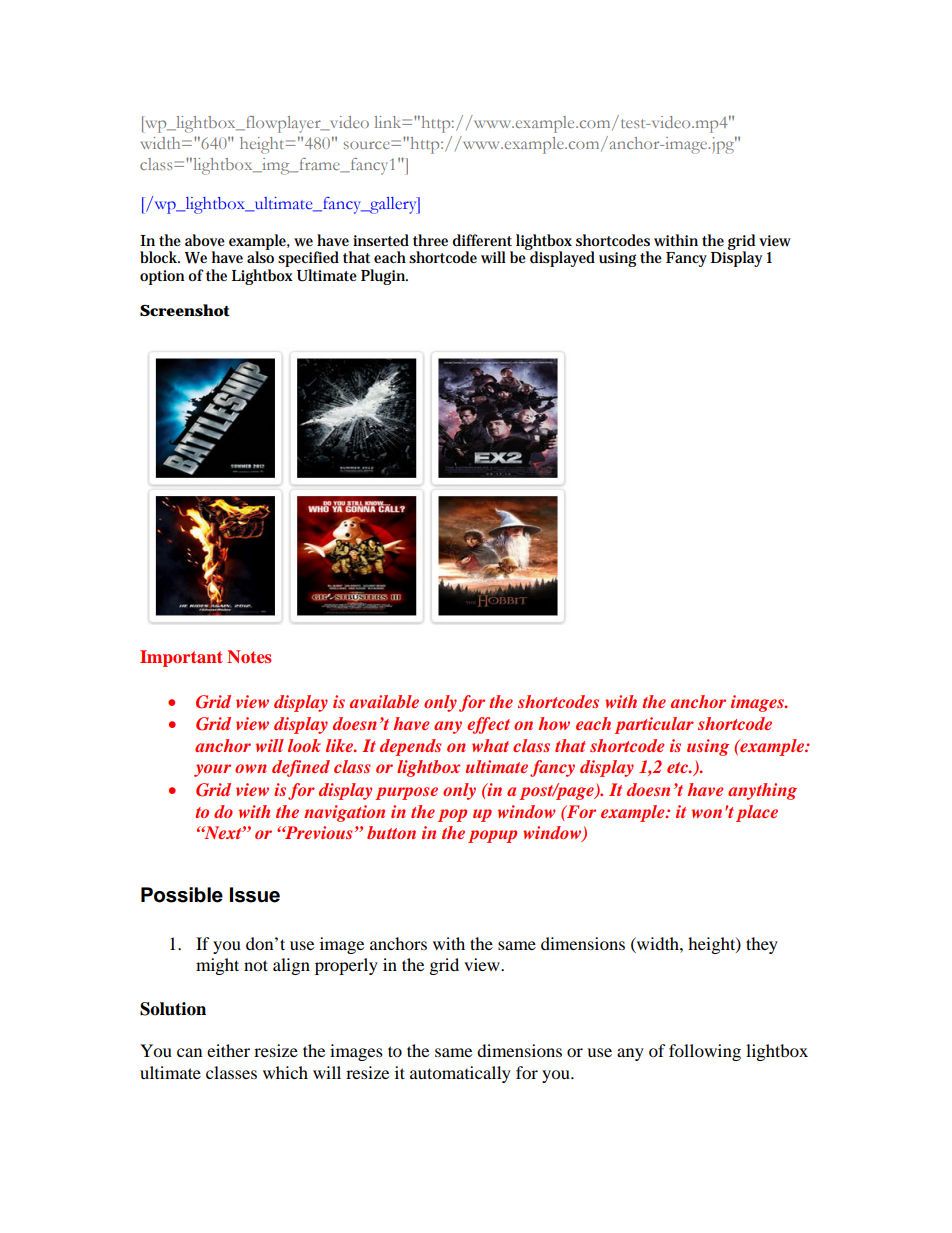  I want to click on following, so click(705, 1052).
